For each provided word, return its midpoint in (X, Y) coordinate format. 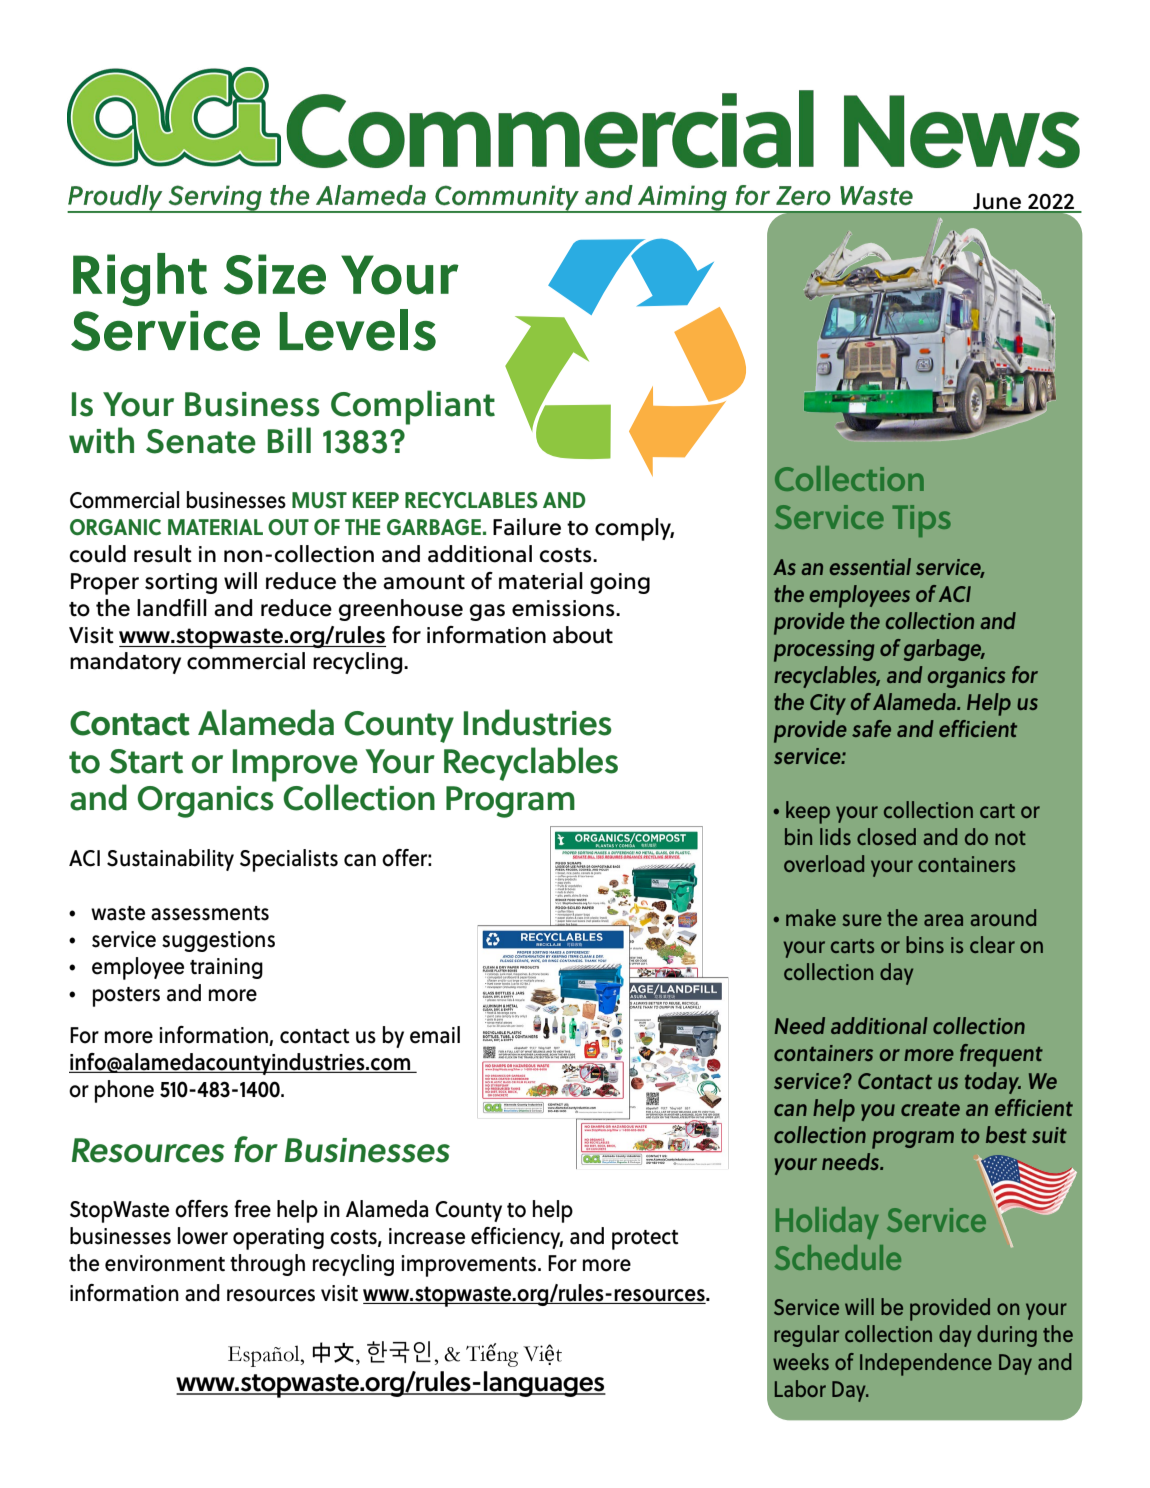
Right (140, 279)
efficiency (517, 1238)
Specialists (289, 860)
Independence (926, 1364)
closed (886, 836)
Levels (357, 330)
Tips (922, 521)
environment (165, 1263)
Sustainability (170, 860)
